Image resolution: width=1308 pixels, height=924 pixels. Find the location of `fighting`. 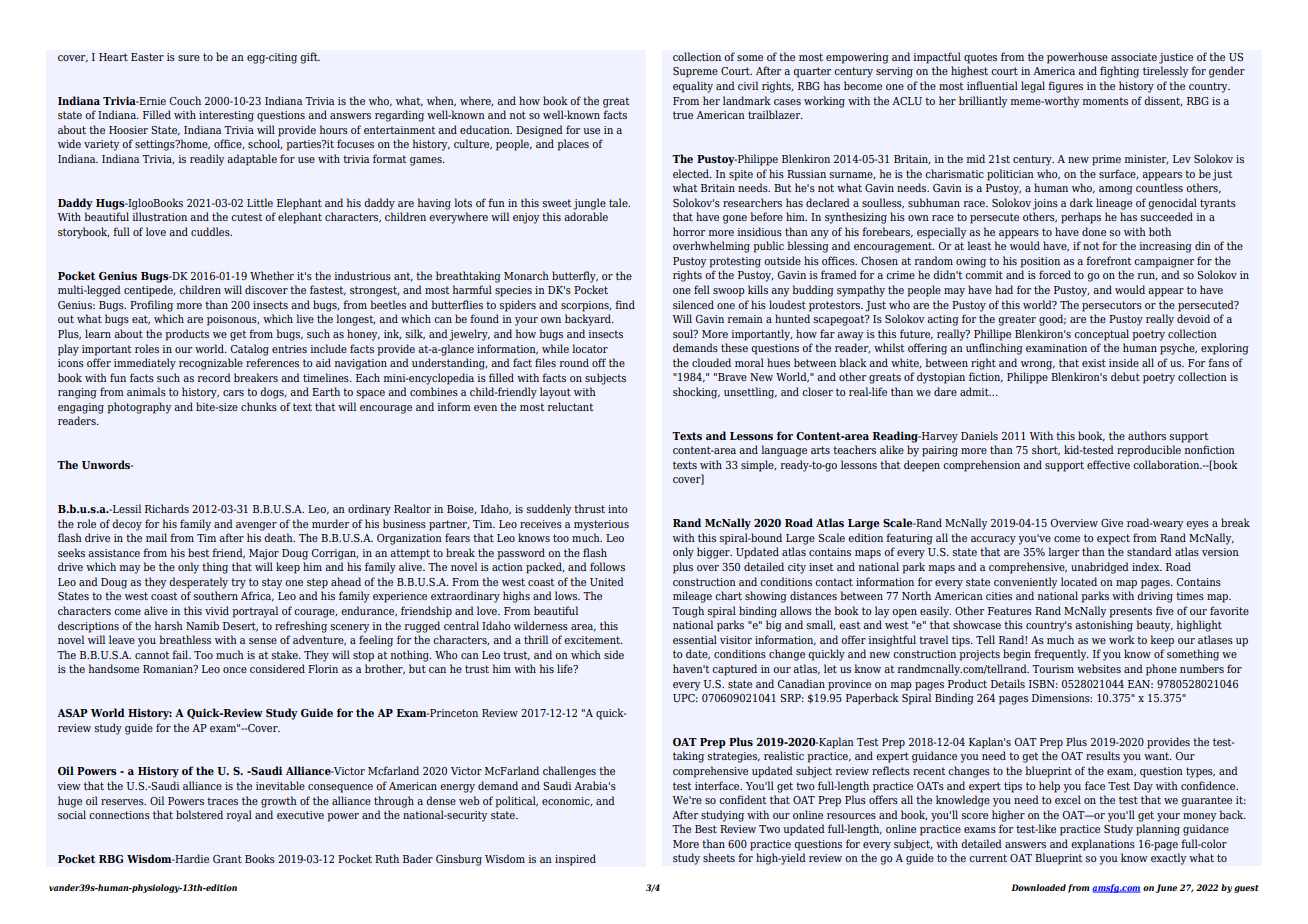

fighting is located at coordinates (1119, 72).
